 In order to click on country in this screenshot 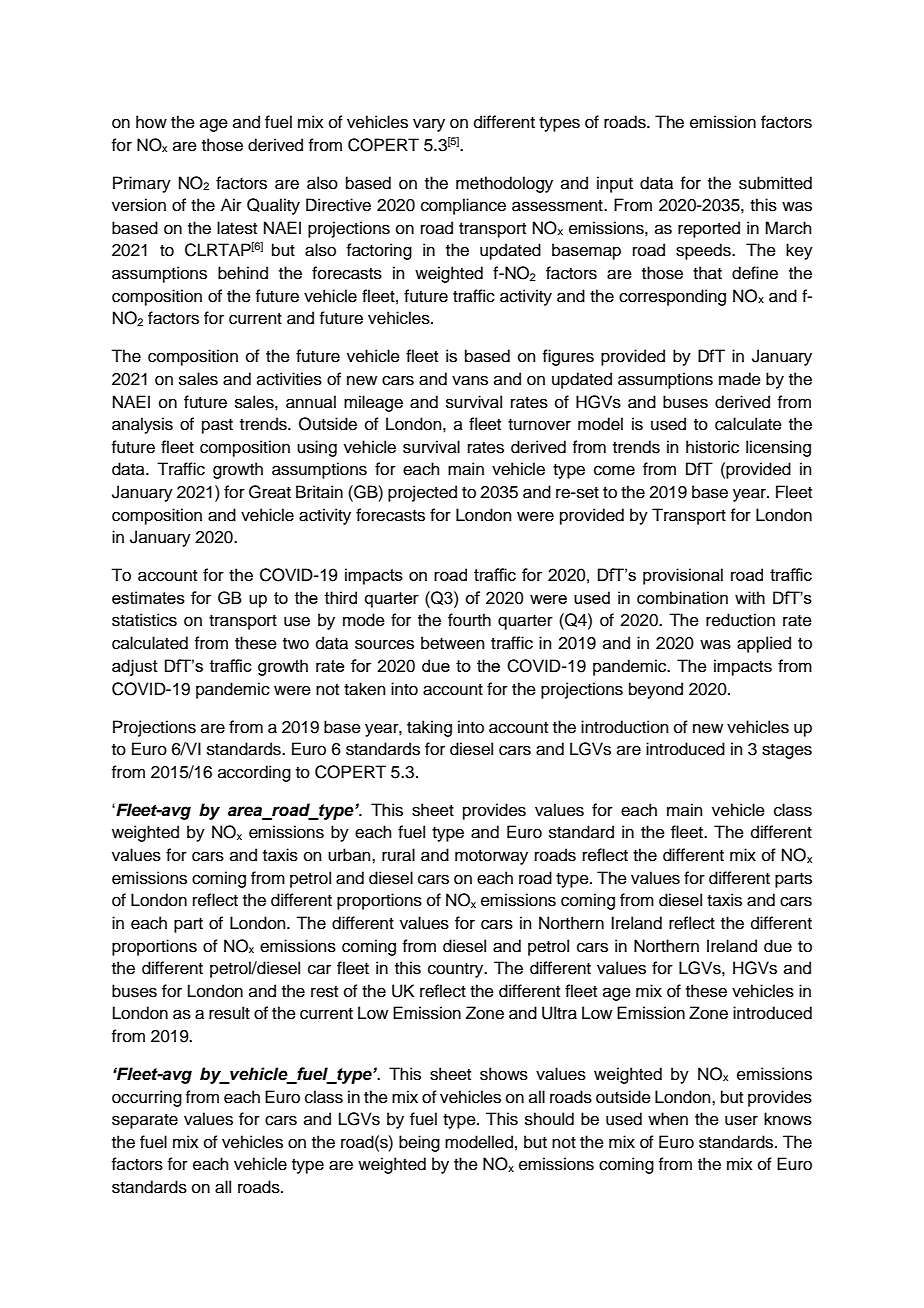, I will do `click(457, 970)`.
